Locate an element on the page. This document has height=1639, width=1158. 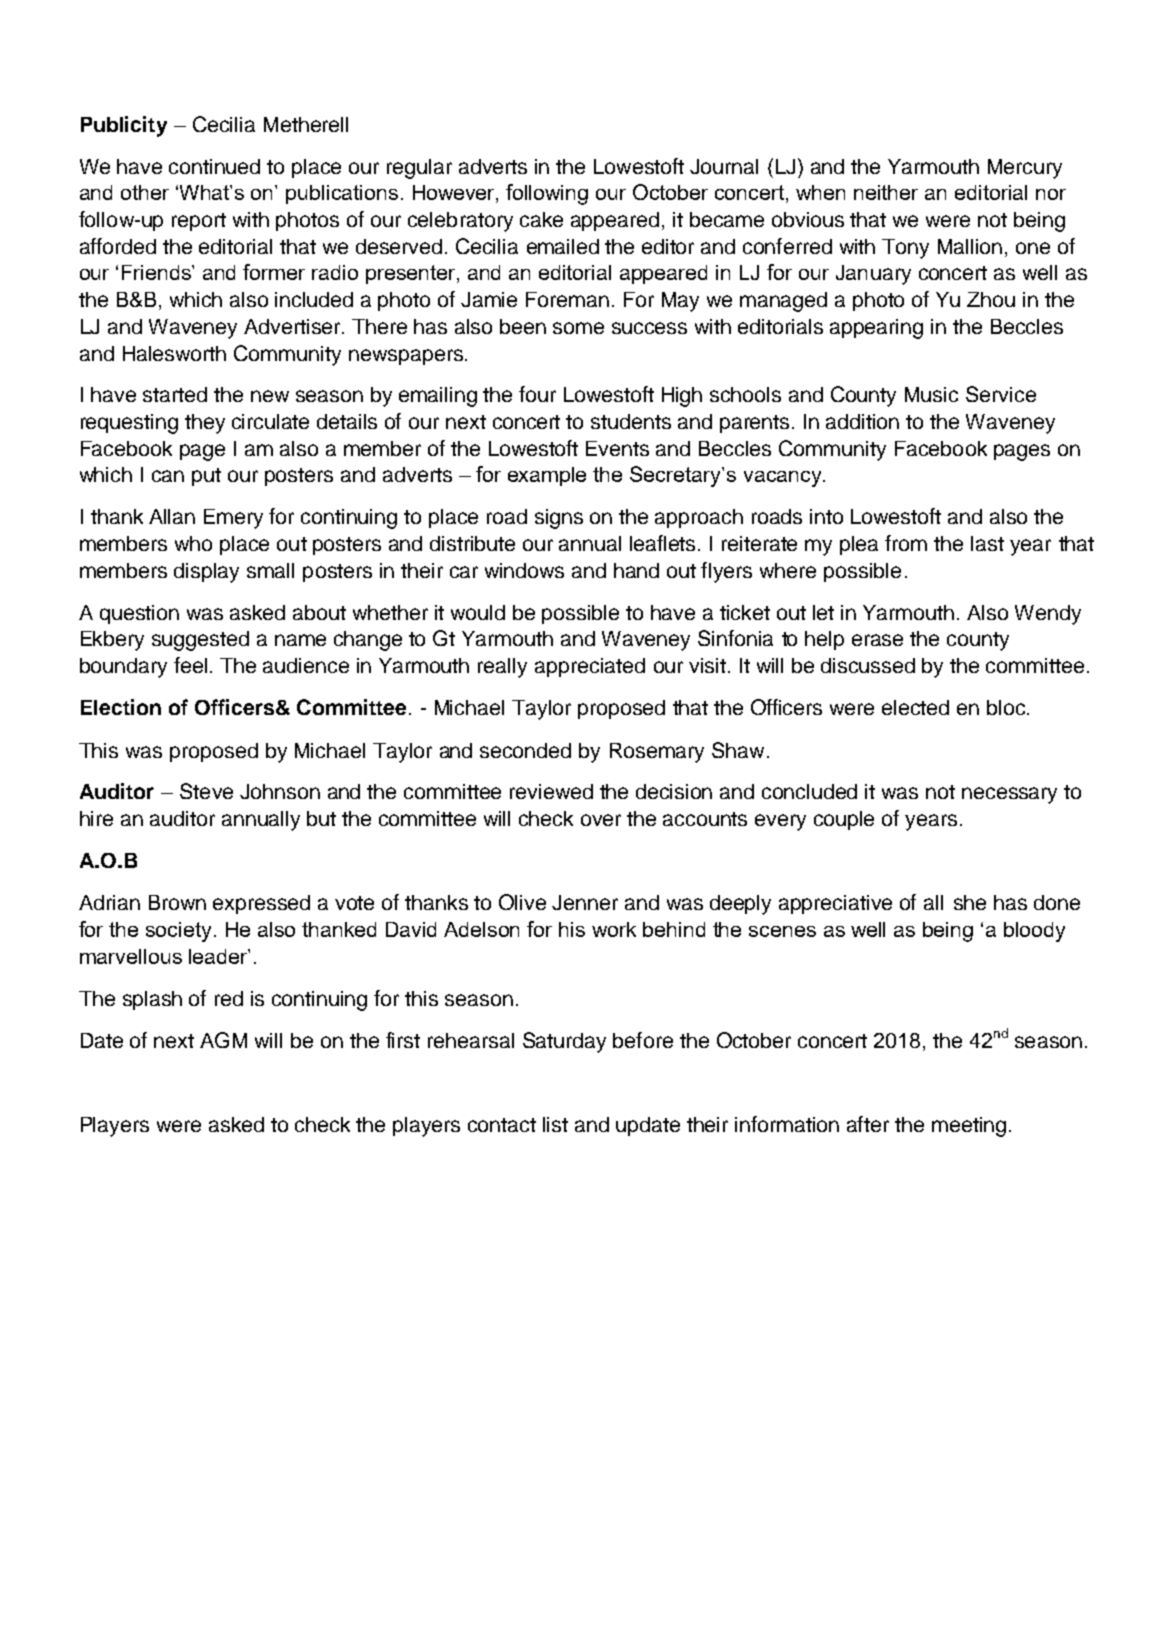
who is located at coordinates (193, 543).
